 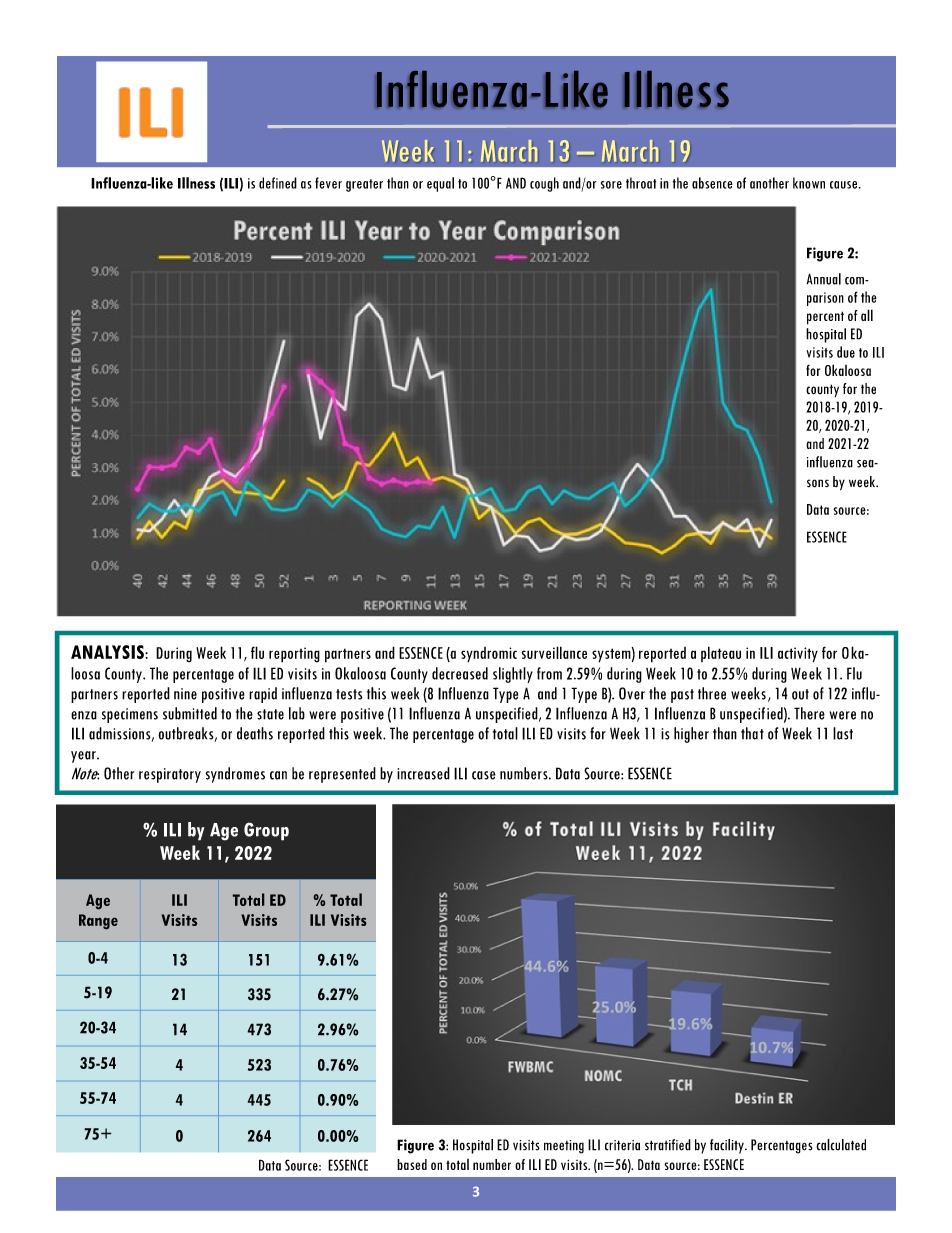 I want to click on defined, so click(x=278, y=183).
